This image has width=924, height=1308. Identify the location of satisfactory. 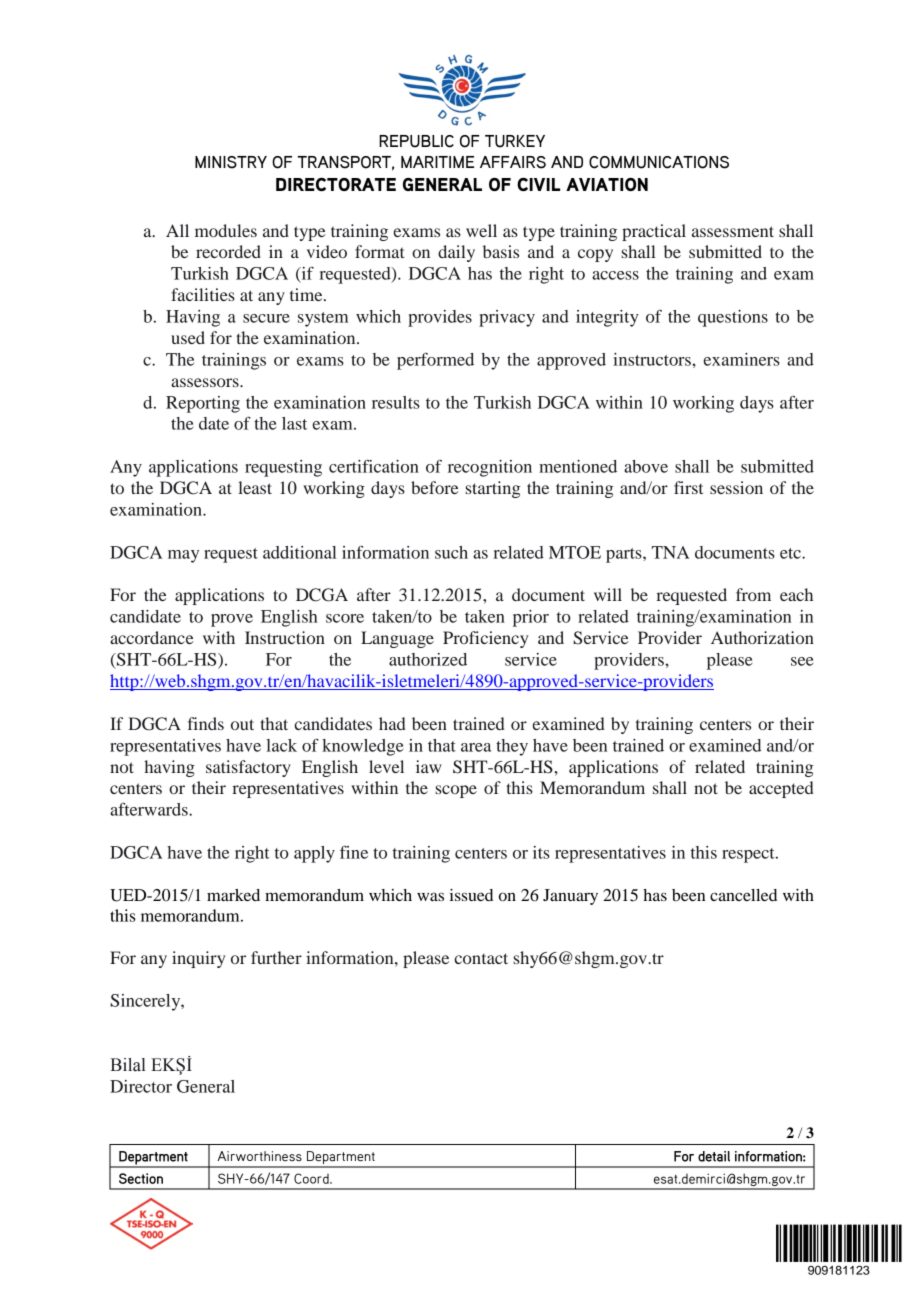
(248, 768).
